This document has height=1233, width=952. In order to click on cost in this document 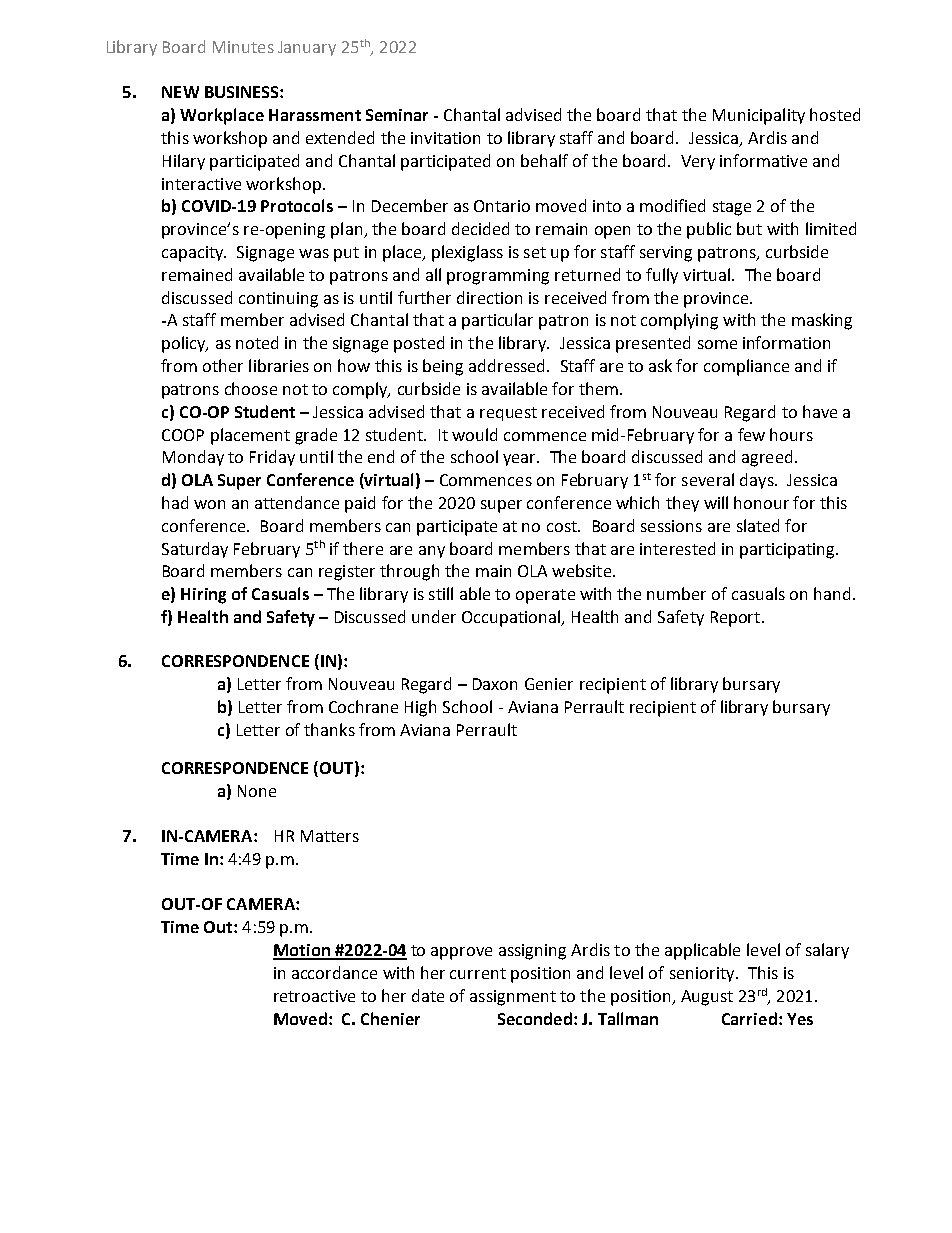, I will do `click(563, 526)`.
